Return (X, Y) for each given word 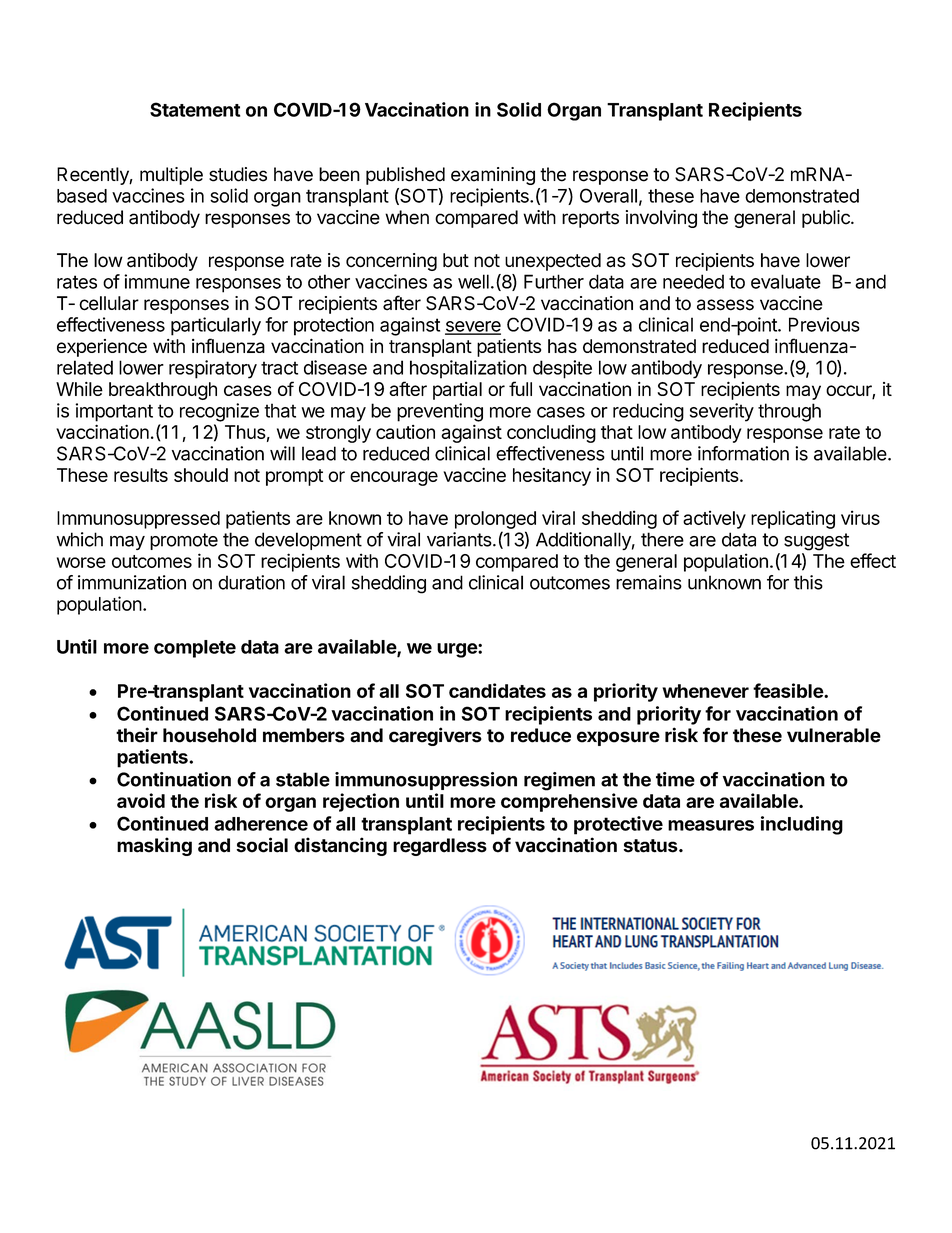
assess (725, 305)
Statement (195, 109)
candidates (497, 690)
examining (493, 176)
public (827, 219)
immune (157, 281)
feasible (789, 690)
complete (195, 649)
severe (473, 327)
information (743, 453)
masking (154, 846)
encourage (394, 478)
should (201, 475)
